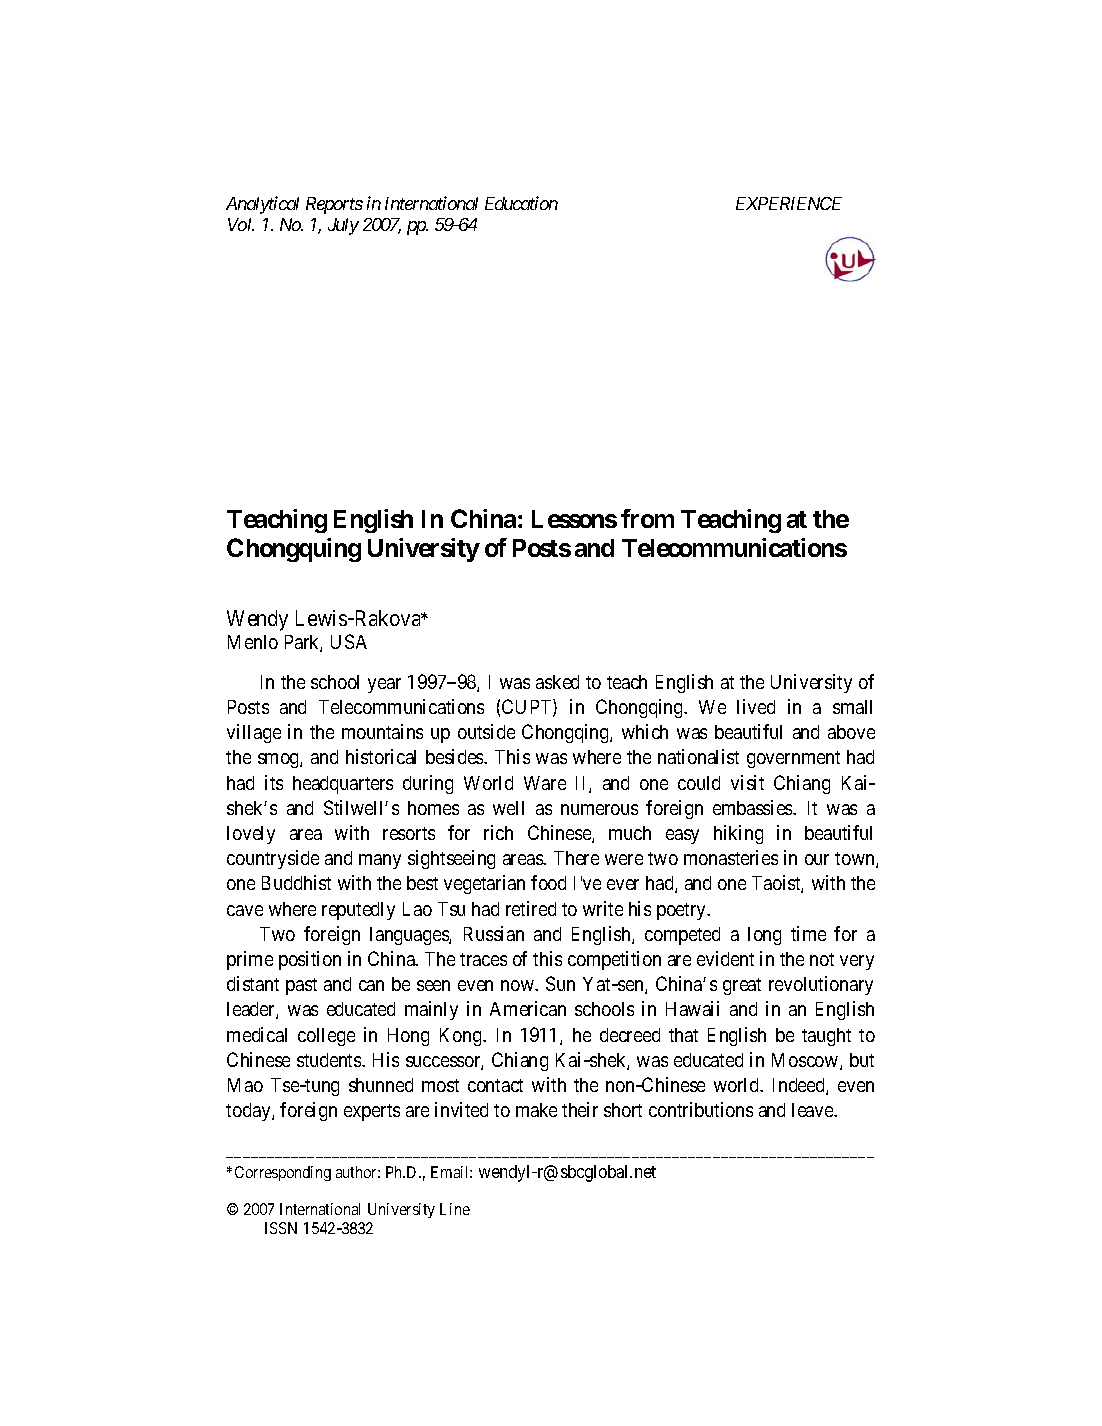  What do you see at coordinates (557, 682) in the screenshot?
I see `asked` at bounding box center [557, 682].
